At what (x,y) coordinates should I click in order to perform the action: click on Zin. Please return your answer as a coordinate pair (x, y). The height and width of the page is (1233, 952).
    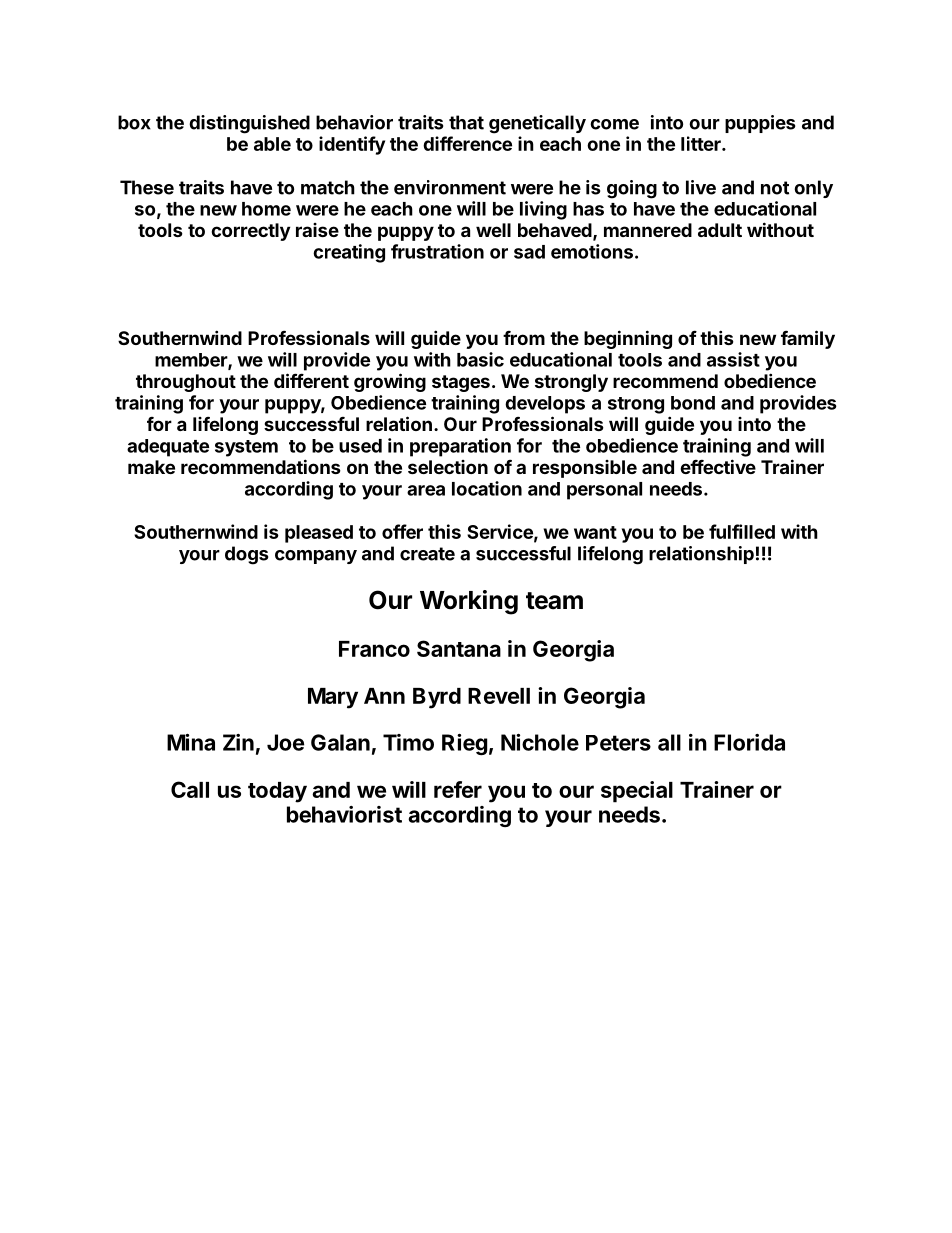
    Looking at the image, I should click on (238, 742).
